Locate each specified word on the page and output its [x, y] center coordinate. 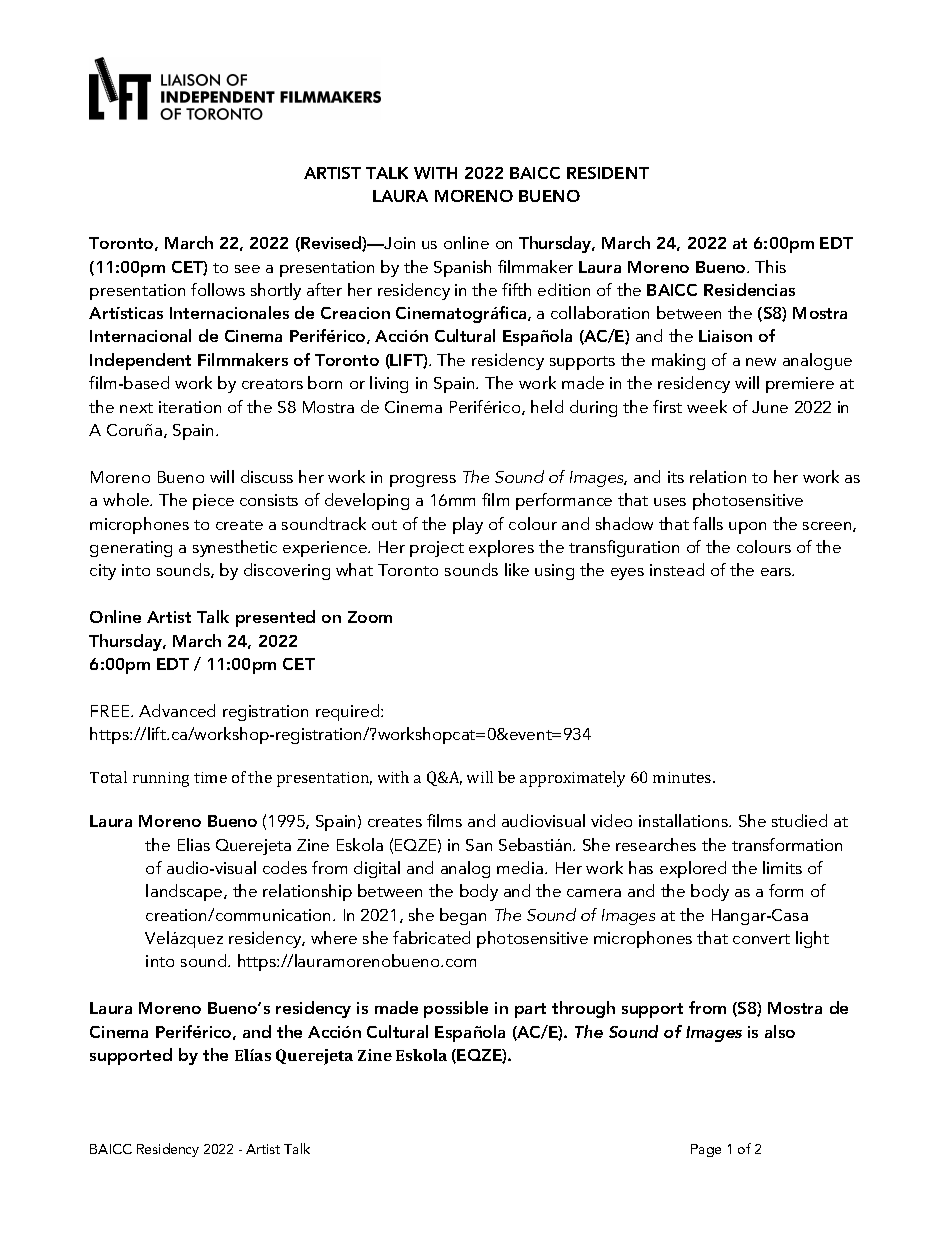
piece [213, 502]
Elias [194, 844]
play [468, 525]
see [247, 269]
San [479, 845]
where [334, 937]
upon [747, 528]
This [770, 266]
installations [684, 820]
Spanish [462, 268]
